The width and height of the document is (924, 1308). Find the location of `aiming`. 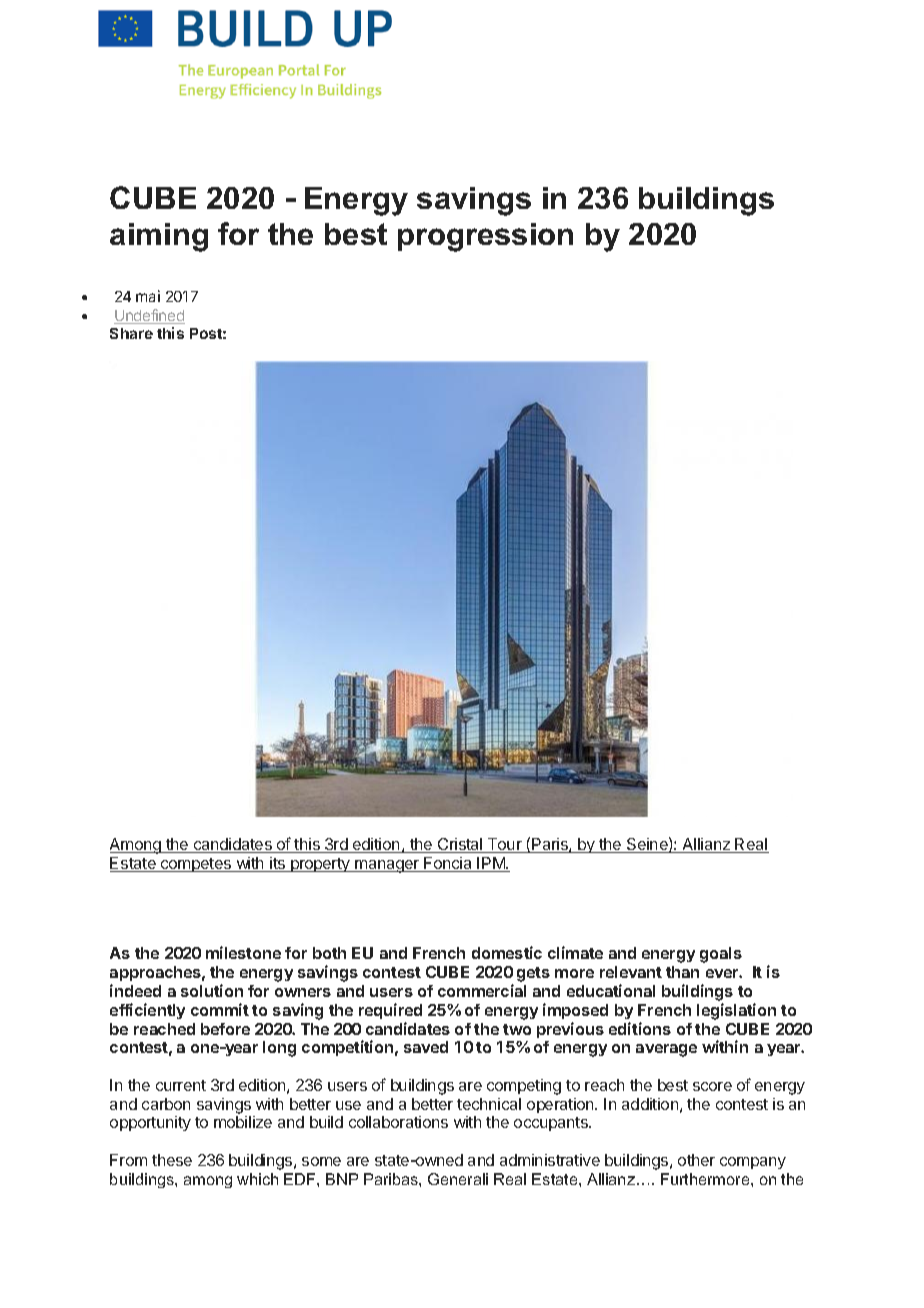

aiming is located at coordinates (159, 237).
